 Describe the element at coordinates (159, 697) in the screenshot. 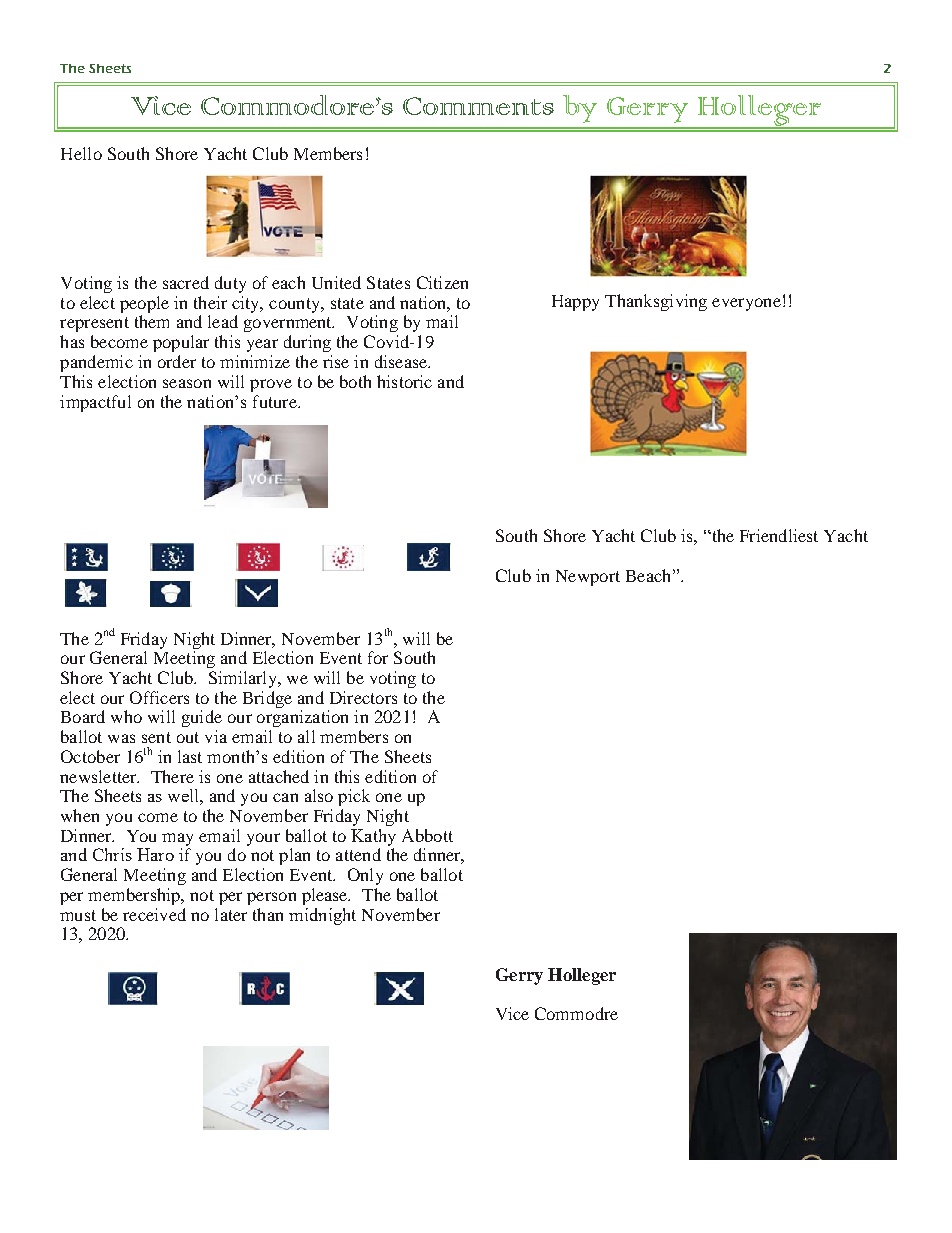

I see `Officers` at that location.
